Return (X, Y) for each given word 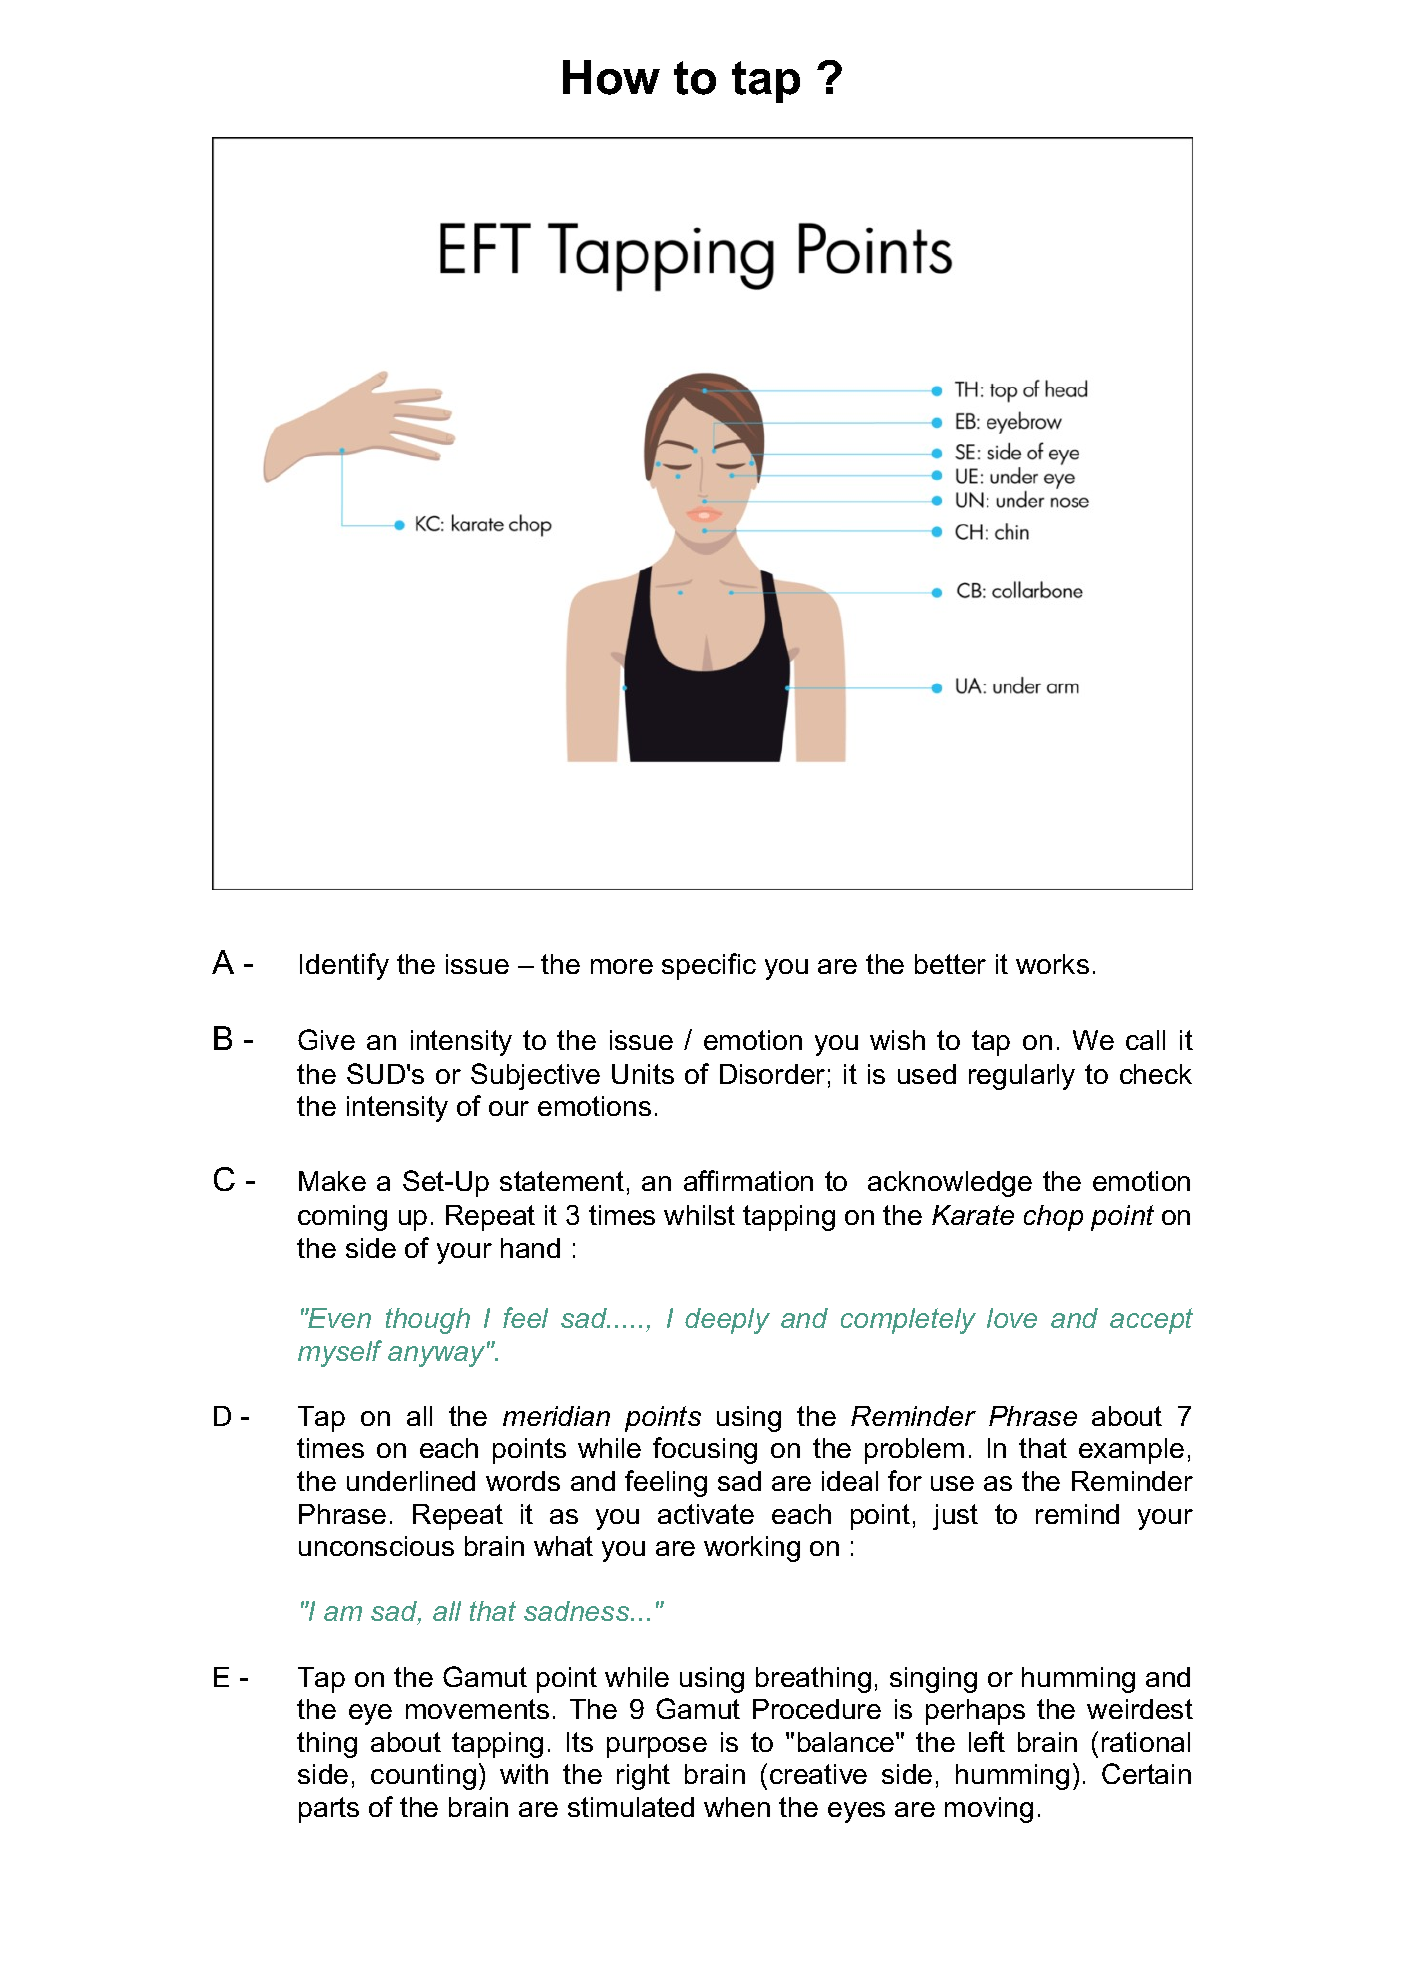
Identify (344, 966)
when (737, 1807)
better (950, 964)
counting (423, 1777)
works (1052, 964)
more (622, 966)
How (611, 77)
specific (709, 966)
